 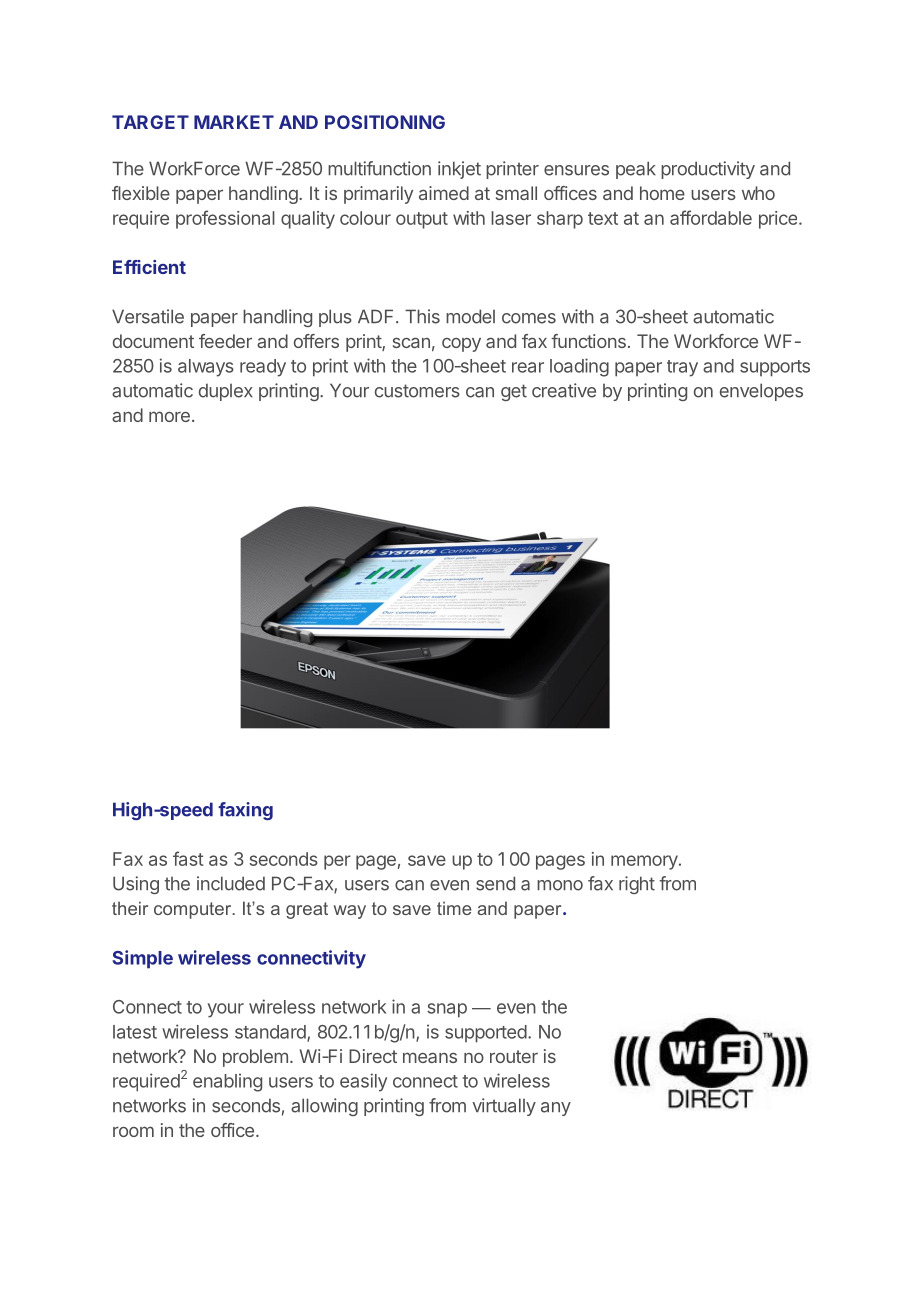 I want to click on customers, so click(x=417, y=391).
